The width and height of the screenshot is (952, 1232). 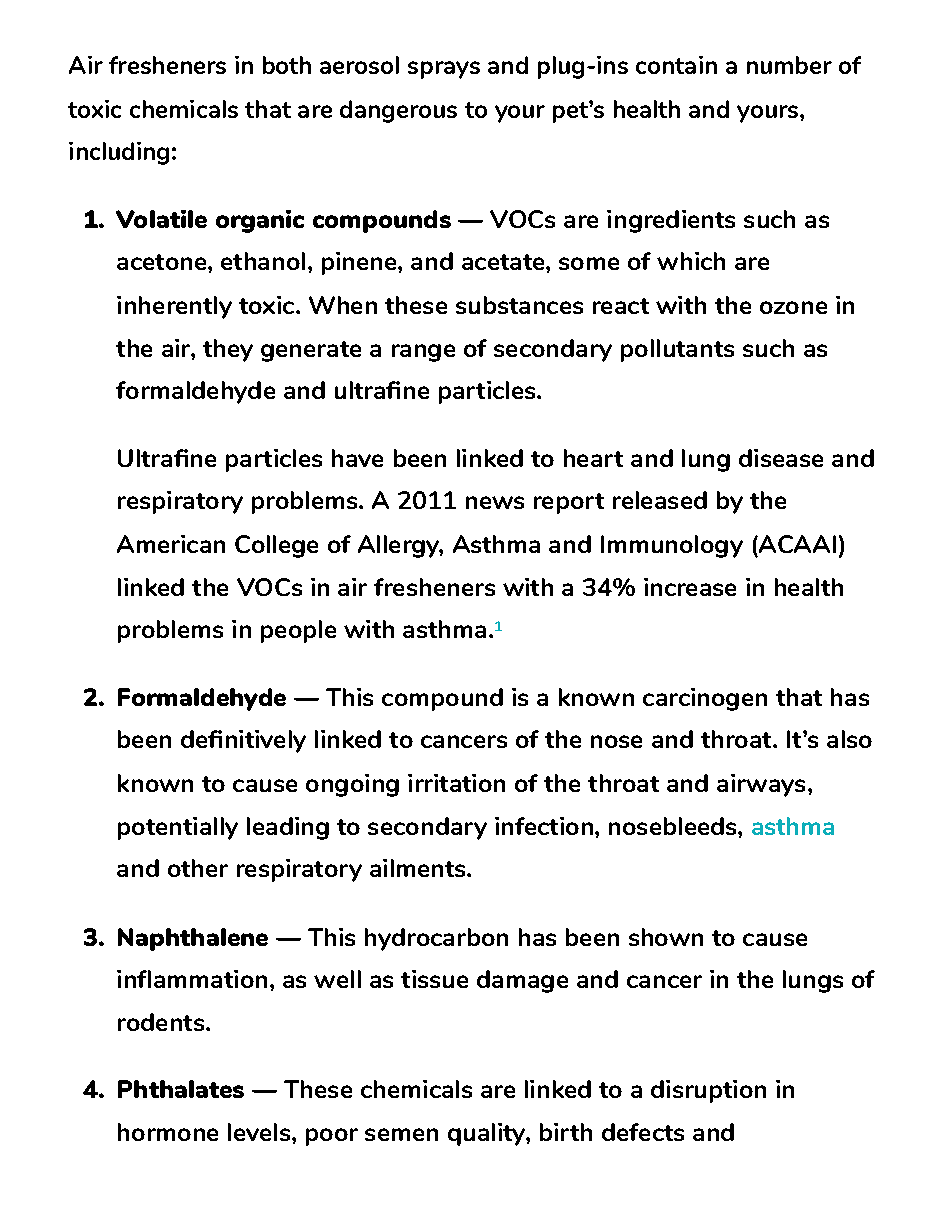 What do you see at coordinates (287, 65) in the screenshot?
I see `both` at bounding box center [287, 65].
